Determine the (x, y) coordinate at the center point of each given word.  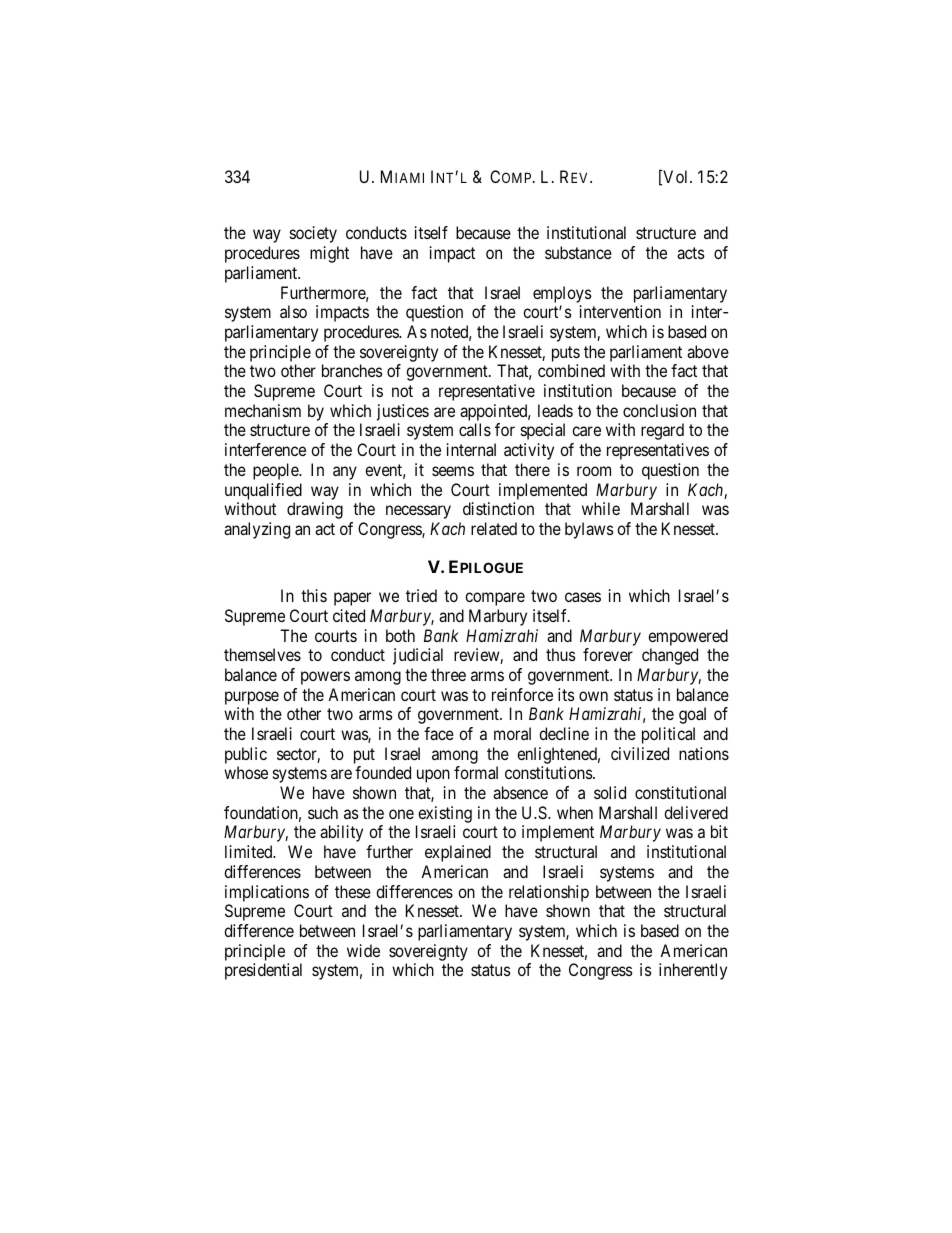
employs (562, 294)
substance (578, 252)
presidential (263, 971)
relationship (549, 893)
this (314, 595)
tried (421, 595)
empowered (688, 637)
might (329, 254)
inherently (693, 971)
